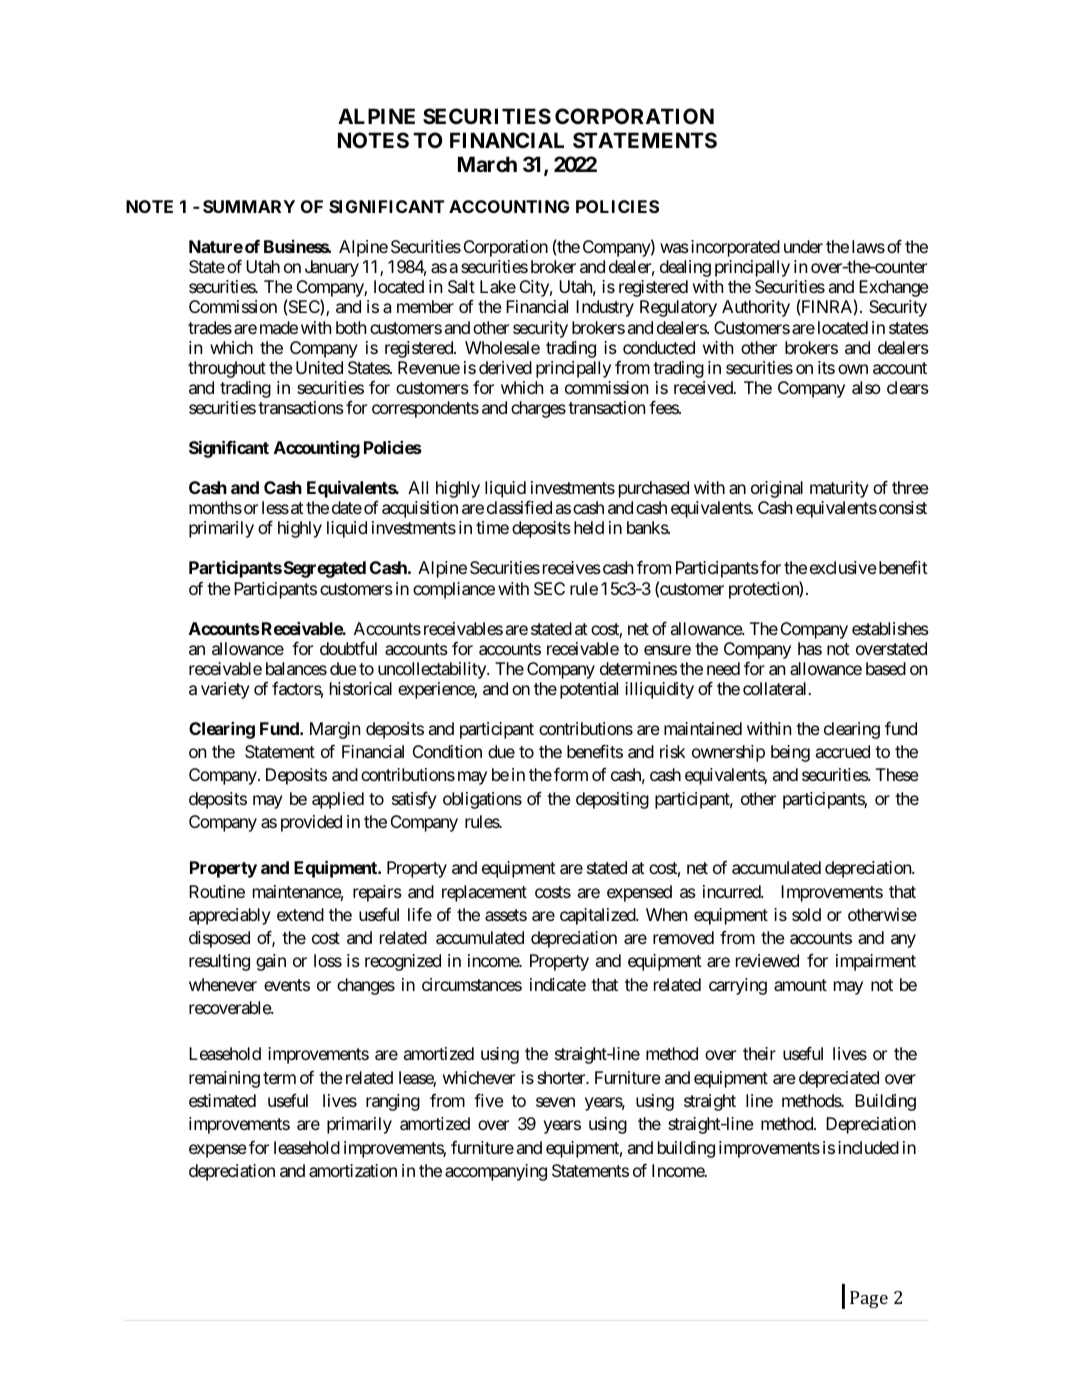 The width and height of the screenshot is (1068, 1382). Describe the element at coordinates (612, 800) in the screenshot. I see `depositing` at that location.
